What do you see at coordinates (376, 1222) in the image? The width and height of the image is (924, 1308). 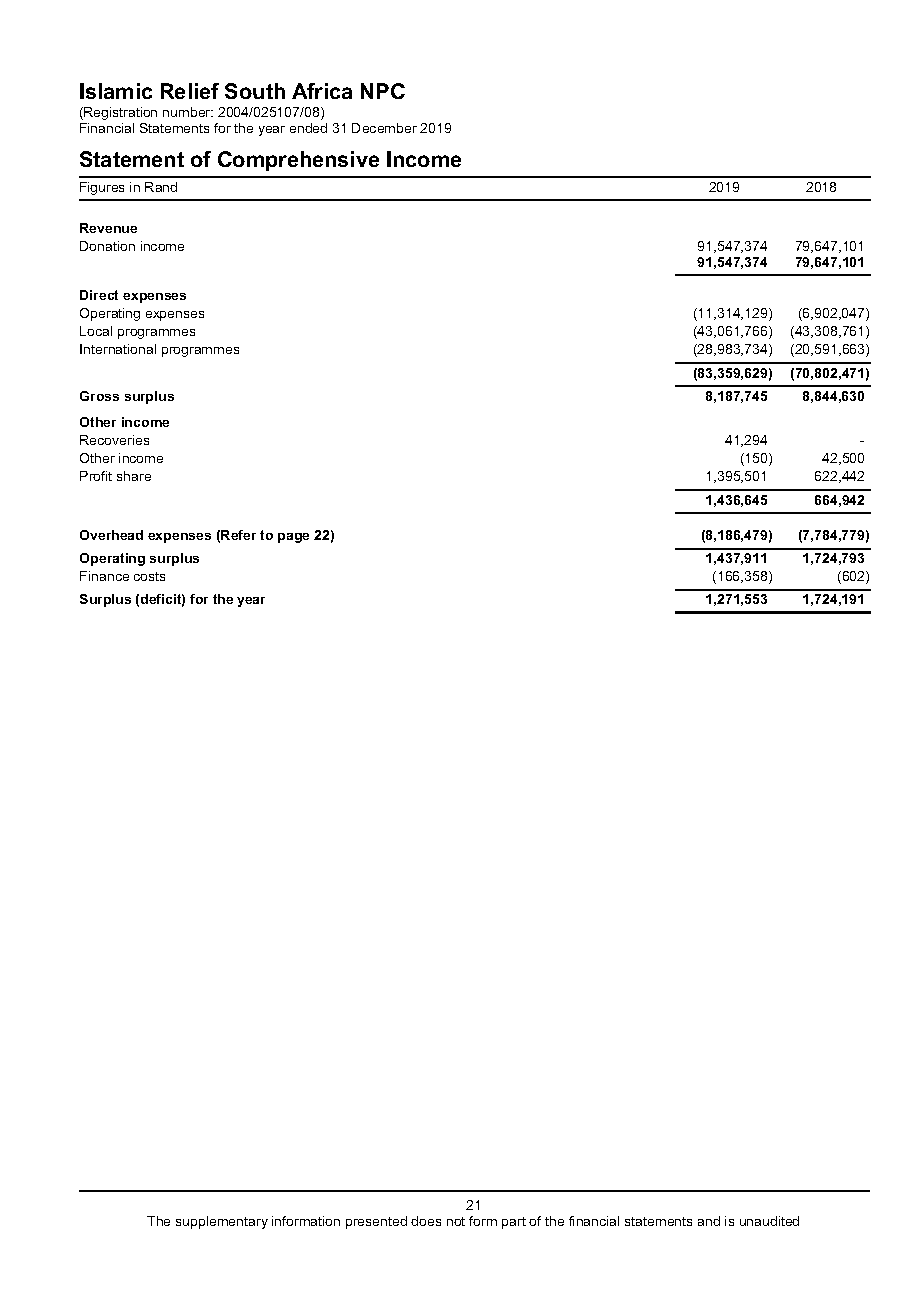 I see `presented` at bounding box center [376, 1222].
